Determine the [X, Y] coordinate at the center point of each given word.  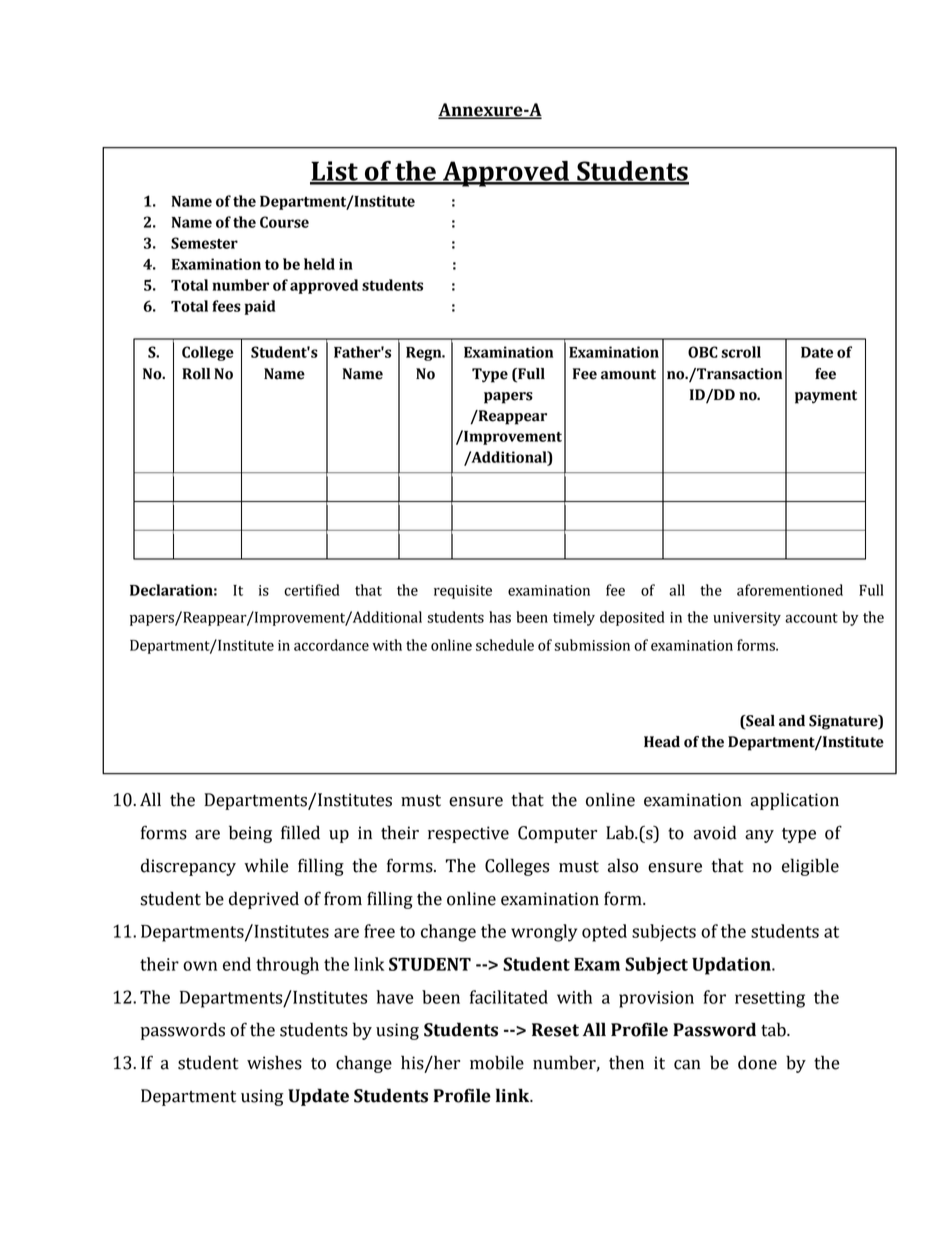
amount [628, 374]
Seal [759, 721]
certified [312, 590]
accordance [331, 645]
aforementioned [790, 590]
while [266, 865]
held [319, 264]
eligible [810, 867]
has [500, 617]
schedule [505, 645]
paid [260, 307]
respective [468, 834]
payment [826, 397]
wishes [274, 1062]
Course [284, 222]
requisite [463, 592]
